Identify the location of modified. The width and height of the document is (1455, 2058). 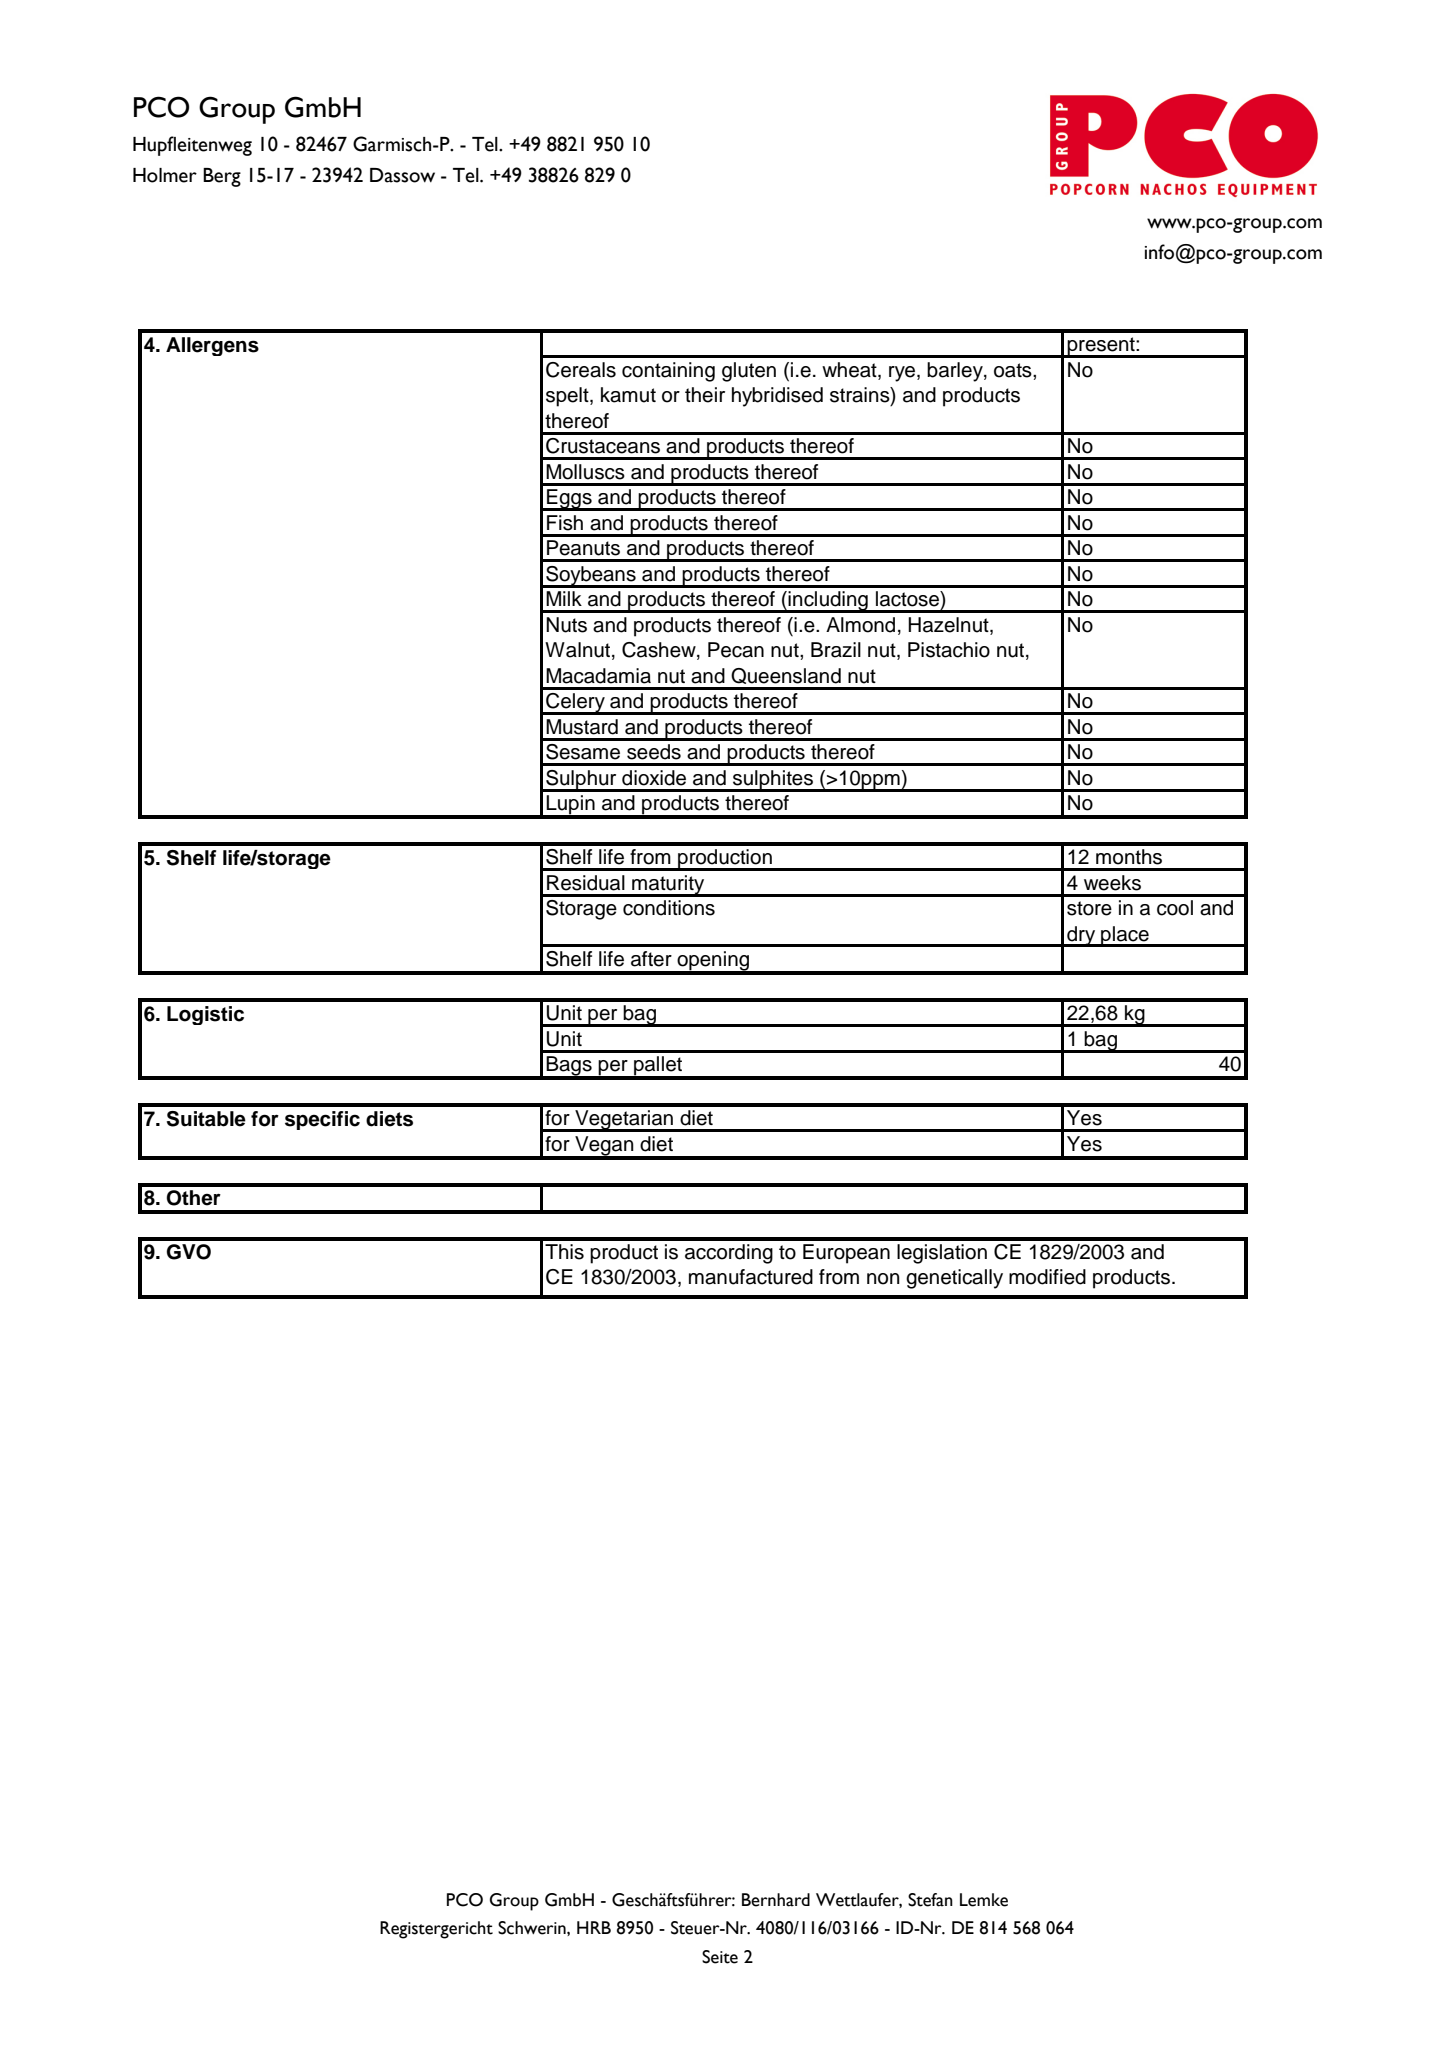
(1047, 1277).
